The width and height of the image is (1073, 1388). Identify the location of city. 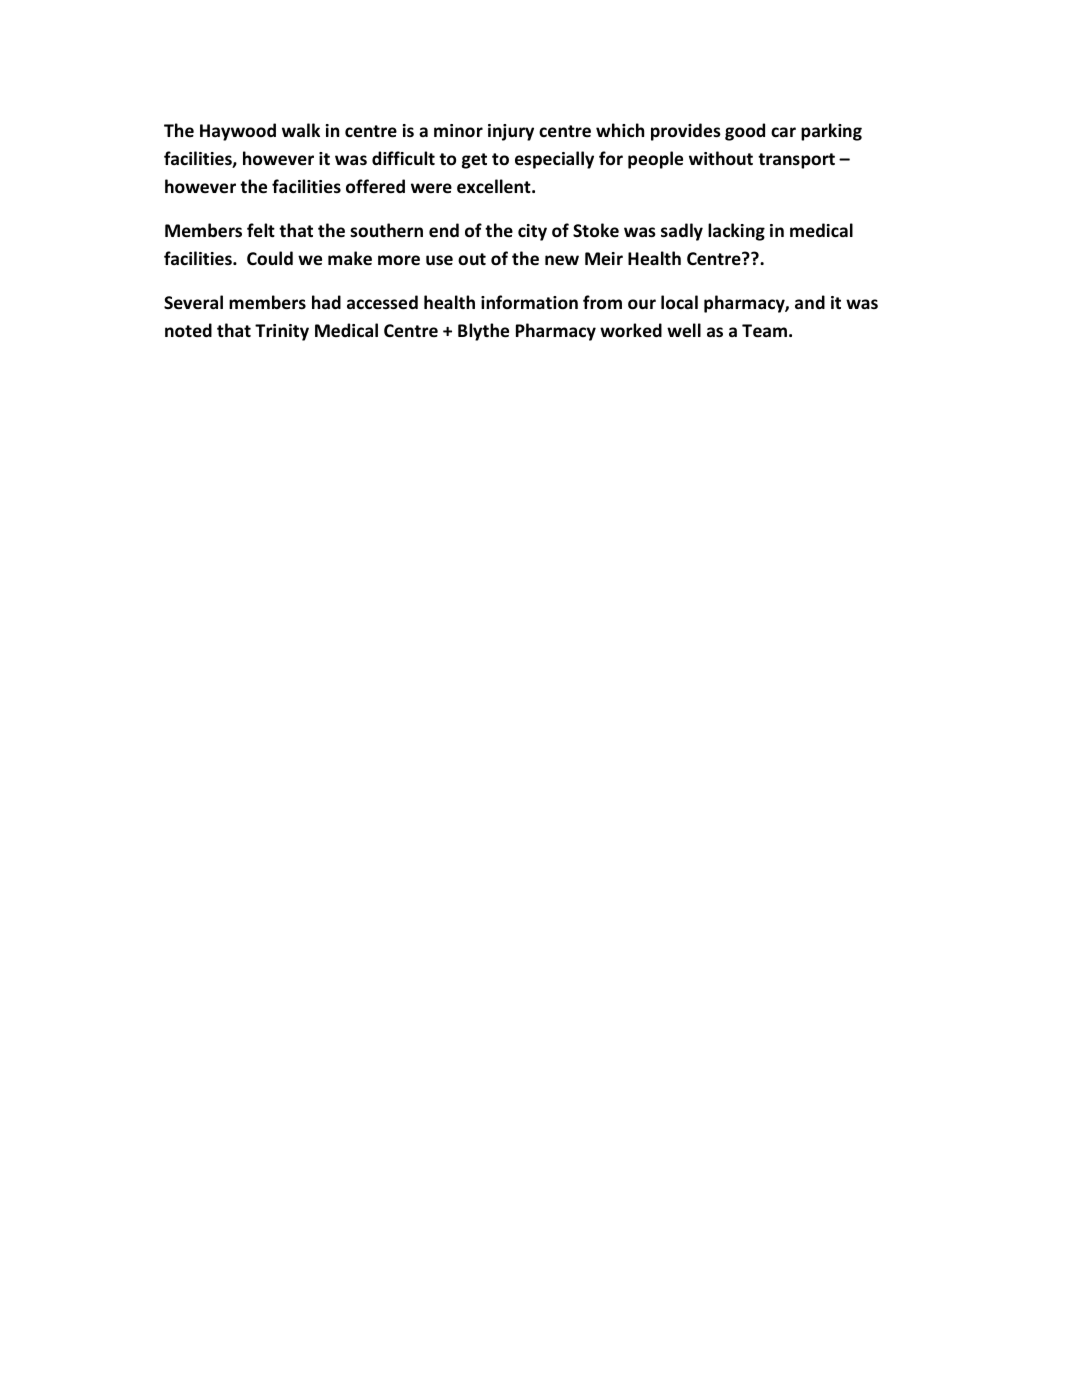
(532, 232).
